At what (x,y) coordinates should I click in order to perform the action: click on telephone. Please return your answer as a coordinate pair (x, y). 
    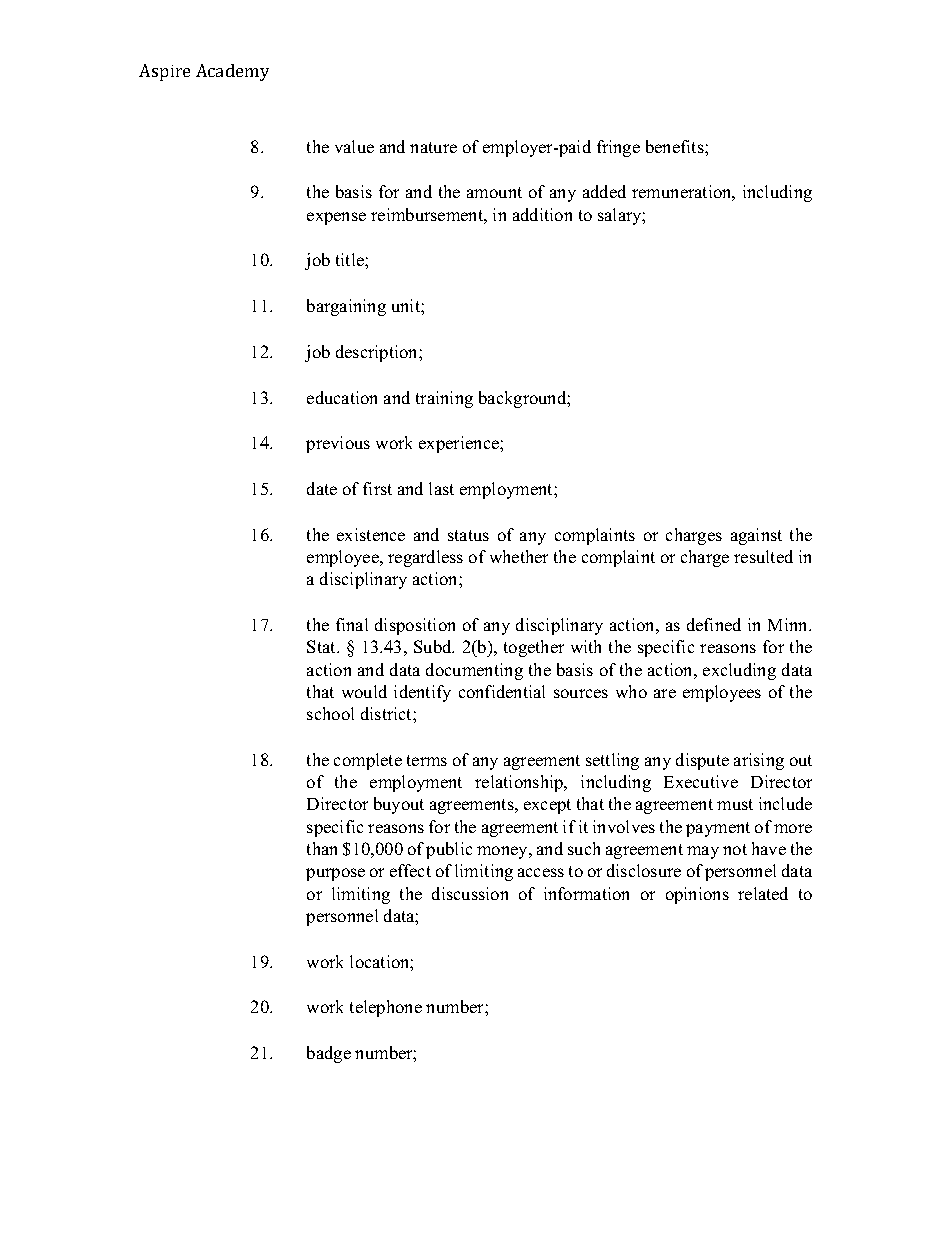
    Looking at the image, I should click on (386, 1008).
